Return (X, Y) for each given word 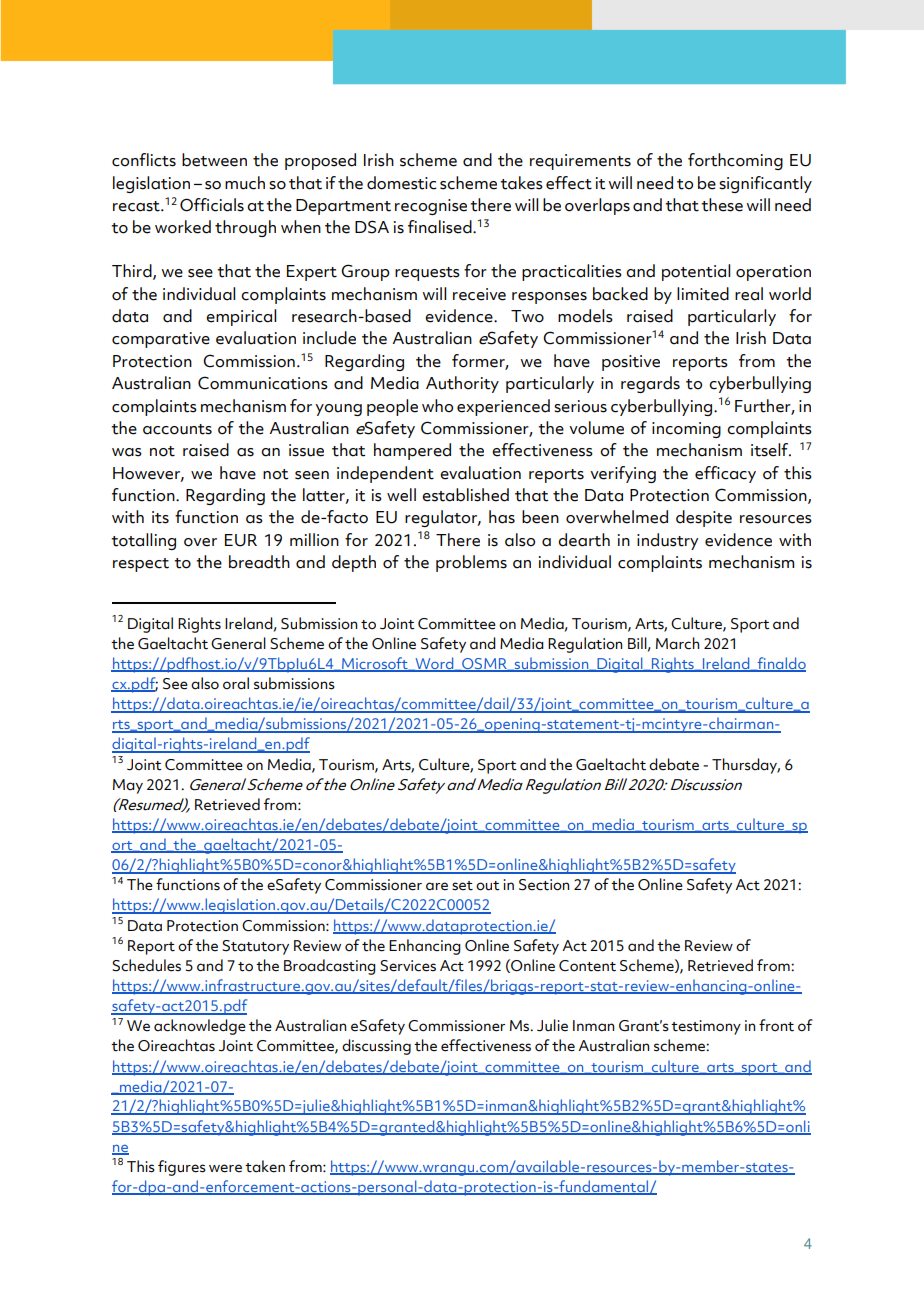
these (722, 205)
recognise (431, 207)
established (465, 495)
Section (544, 885)
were (225, 1168)
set (462, 886)
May (128, 786)
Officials (212, 205)
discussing (376, 1047)
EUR (241, 540)
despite (704, 518)
